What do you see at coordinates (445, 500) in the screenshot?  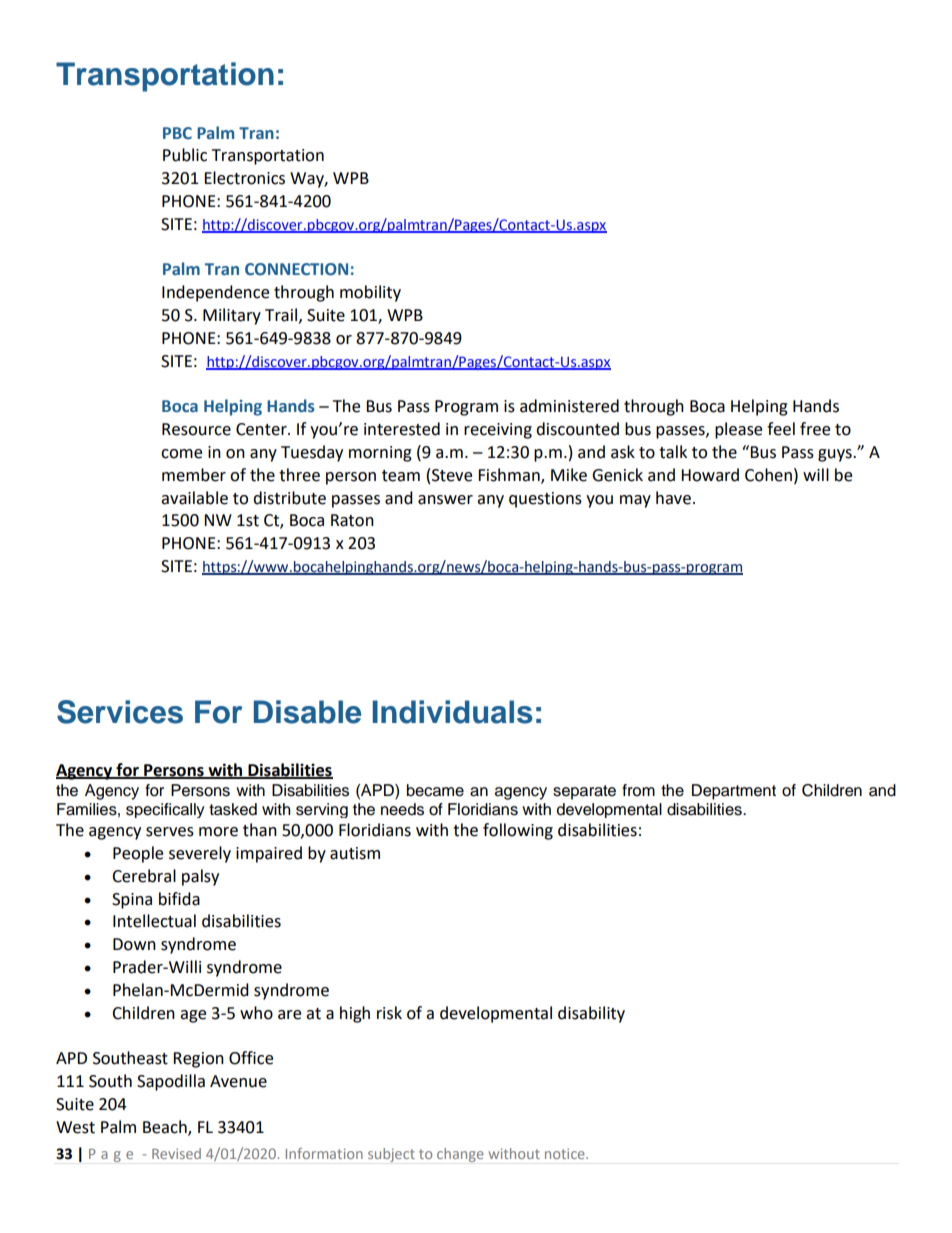 I see `answer` at bounding box center [445, 500].
